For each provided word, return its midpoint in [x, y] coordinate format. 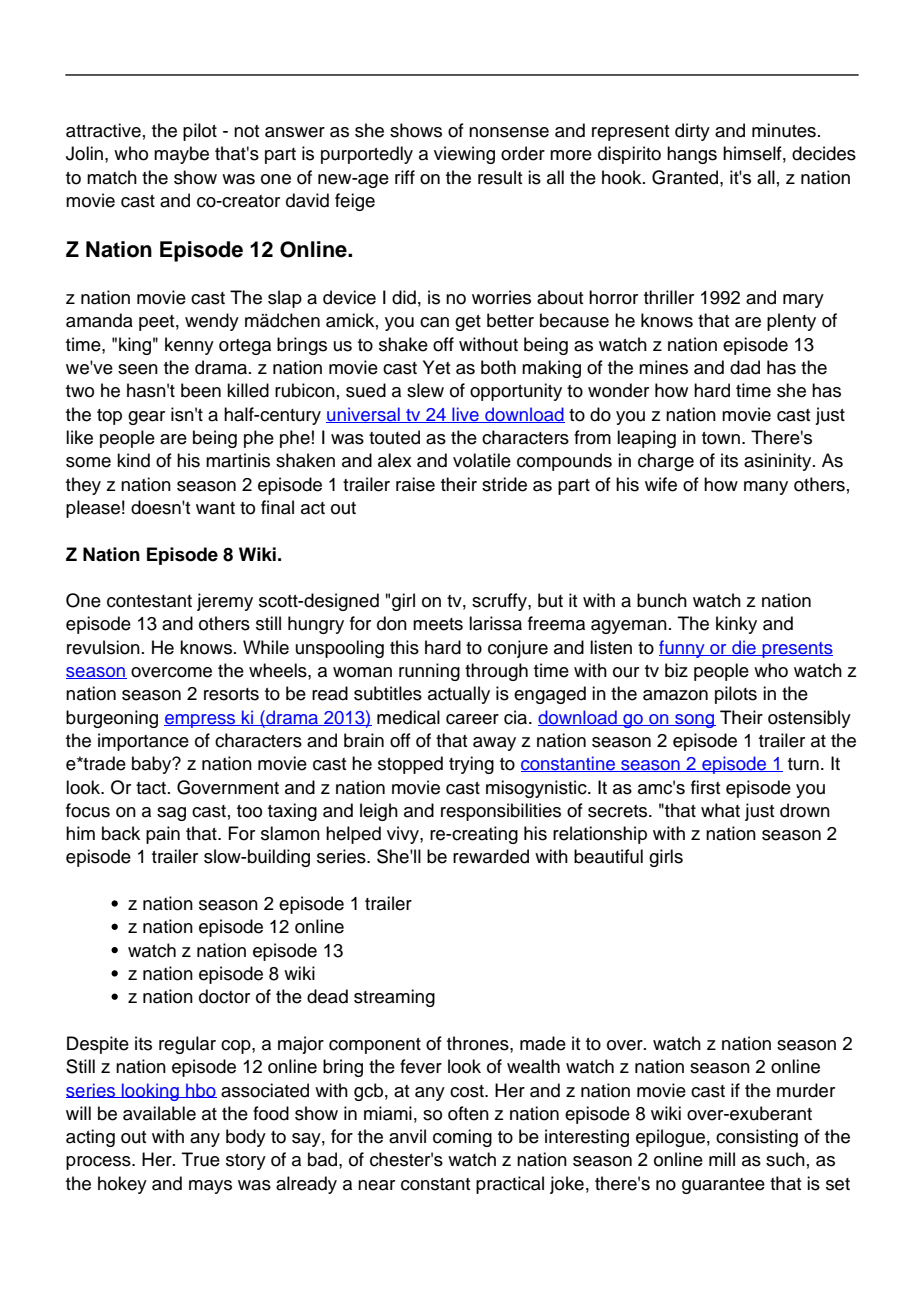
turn [803, 764]
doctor [224, 996]
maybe [181, 155]
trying [471, 765]
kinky [736, 625]
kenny [189, 346]
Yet [436, 367]
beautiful [608, 856]
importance [143, 742]
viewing [464, 155]
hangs [692, 155]
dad [745, 367]
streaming [394, 998]
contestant [149, 601]
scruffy [500, 602]
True [201, 1159]
